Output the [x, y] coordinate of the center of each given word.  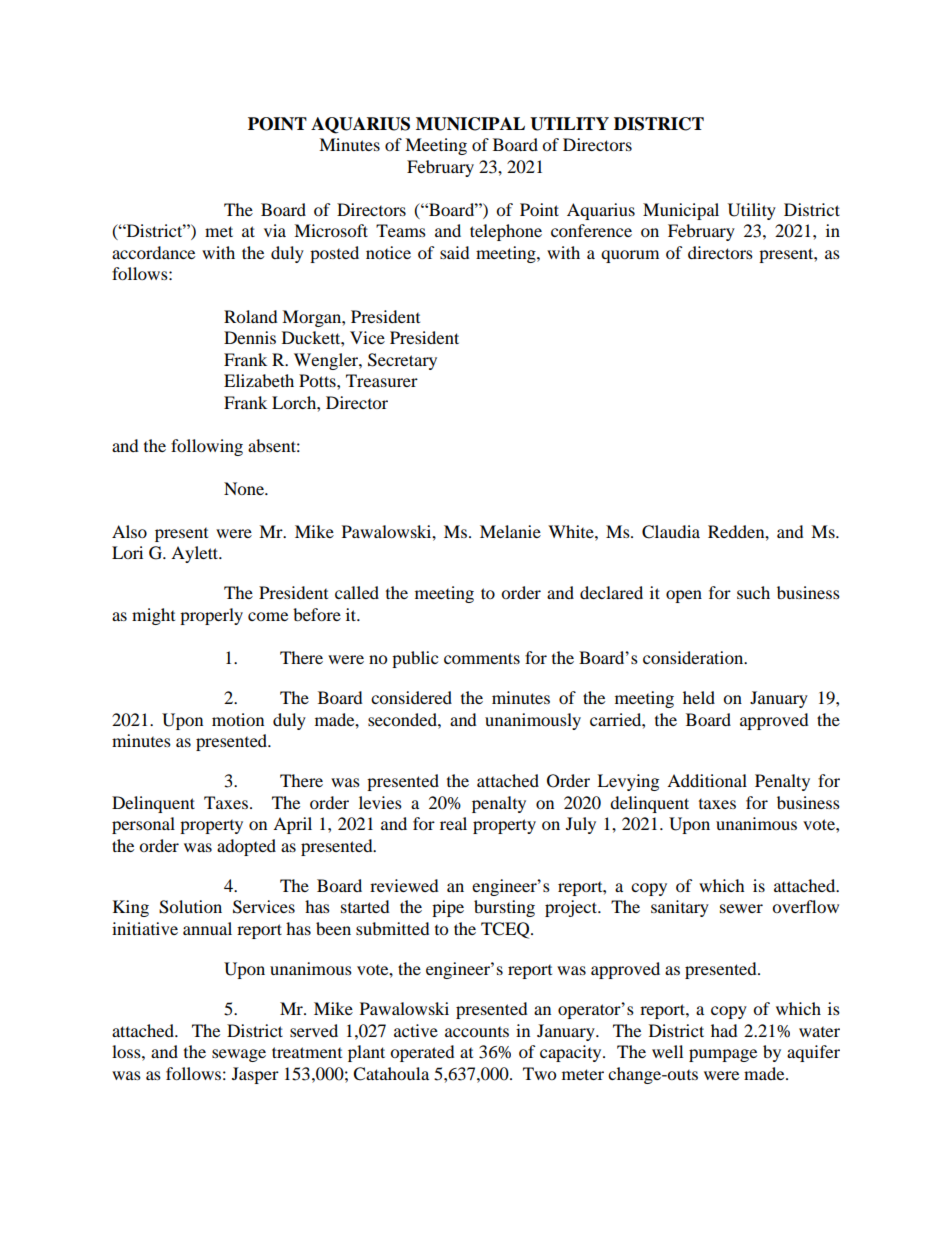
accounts [477, 1032]
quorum [630, 256]
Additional [707, 780]
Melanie [510, 531]
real [453, 823]
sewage [239, 1055]
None [245, 488]
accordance [153, 252]
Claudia [671, 532]
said [455, 252]
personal [143, 825]
